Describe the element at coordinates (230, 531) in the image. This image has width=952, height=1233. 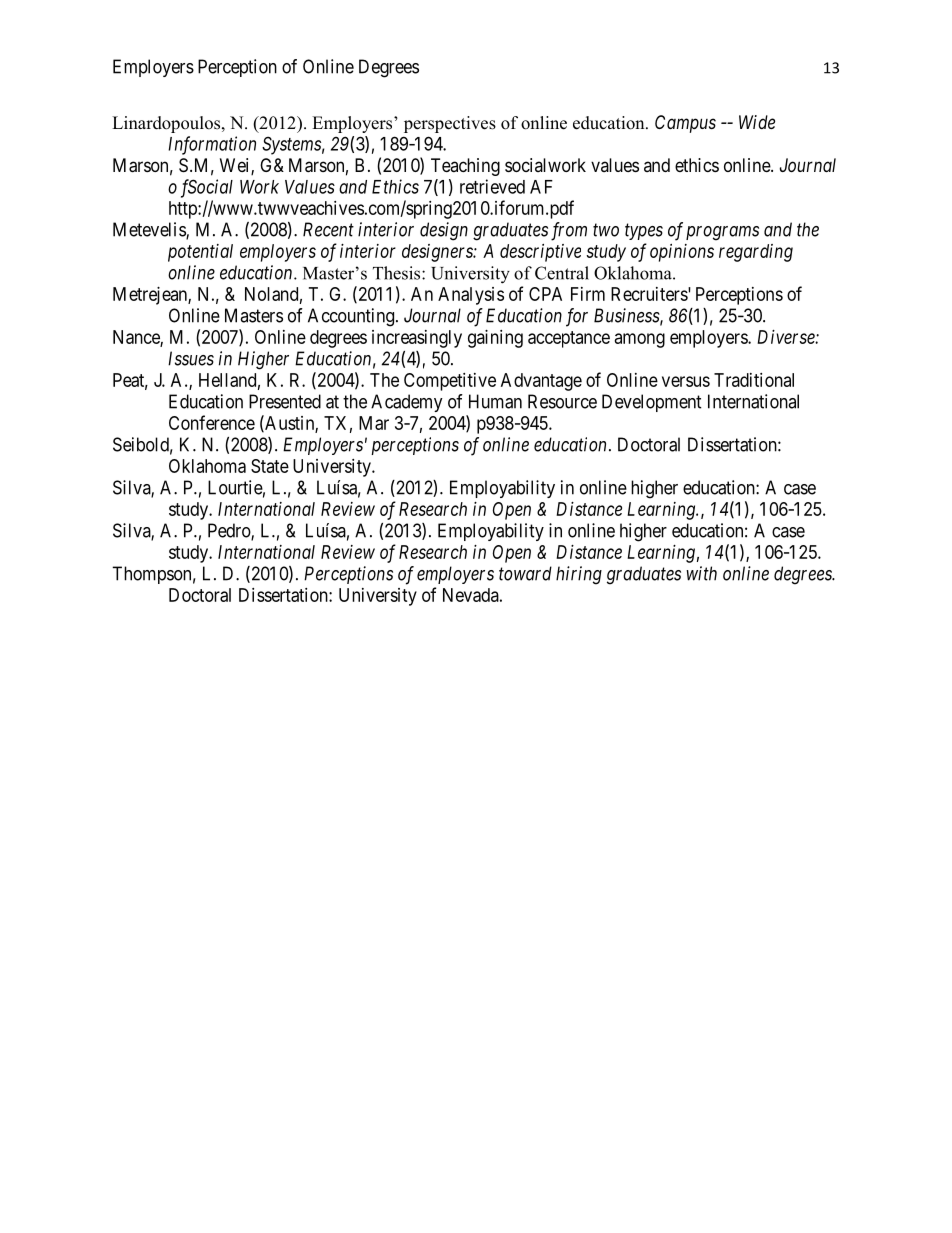
I see `Pedro` at that location.
